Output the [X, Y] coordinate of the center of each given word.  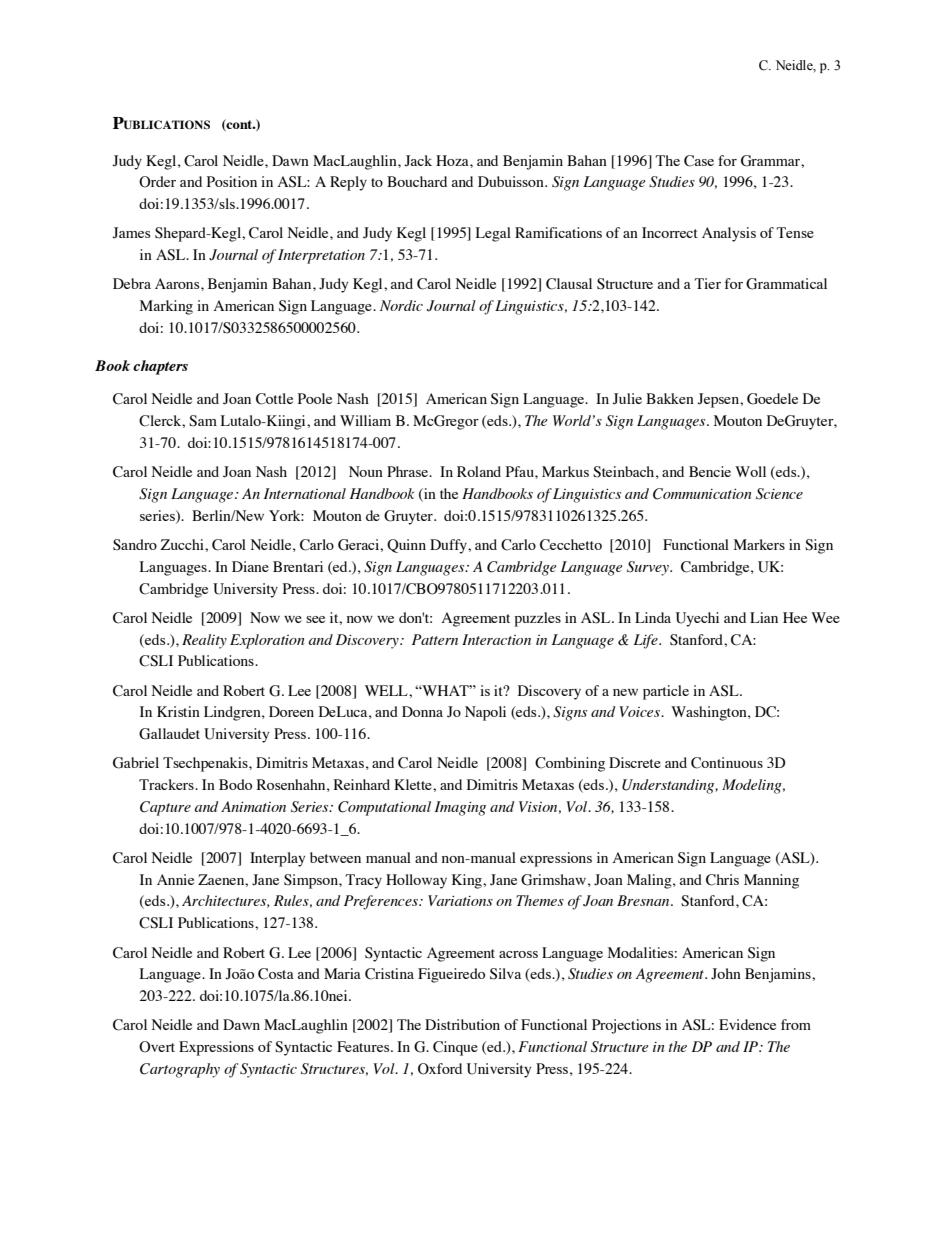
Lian [764, 617]
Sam [203, 421]
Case [699, 161]
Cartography [180, 1070]
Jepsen [719, 400]
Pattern [435, 639]
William [365, 420]
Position [232, 181]
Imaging [460, 808]
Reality [204, 641]
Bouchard [417, 181]
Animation [253, 806]
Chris [722, 880]
